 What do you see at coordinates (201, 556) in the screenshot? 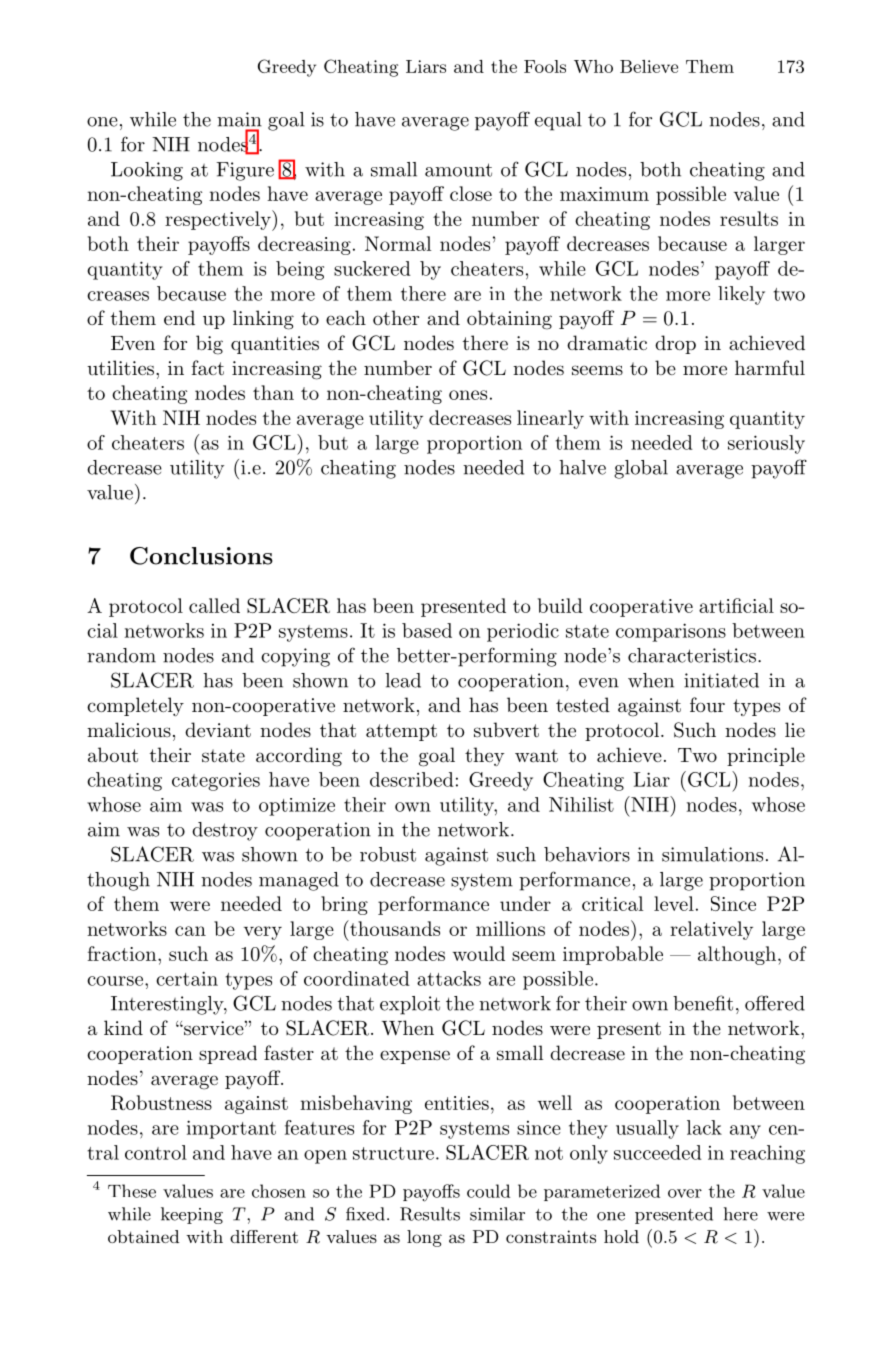
I see `Conclusions` at bounding box center [201, 556].
